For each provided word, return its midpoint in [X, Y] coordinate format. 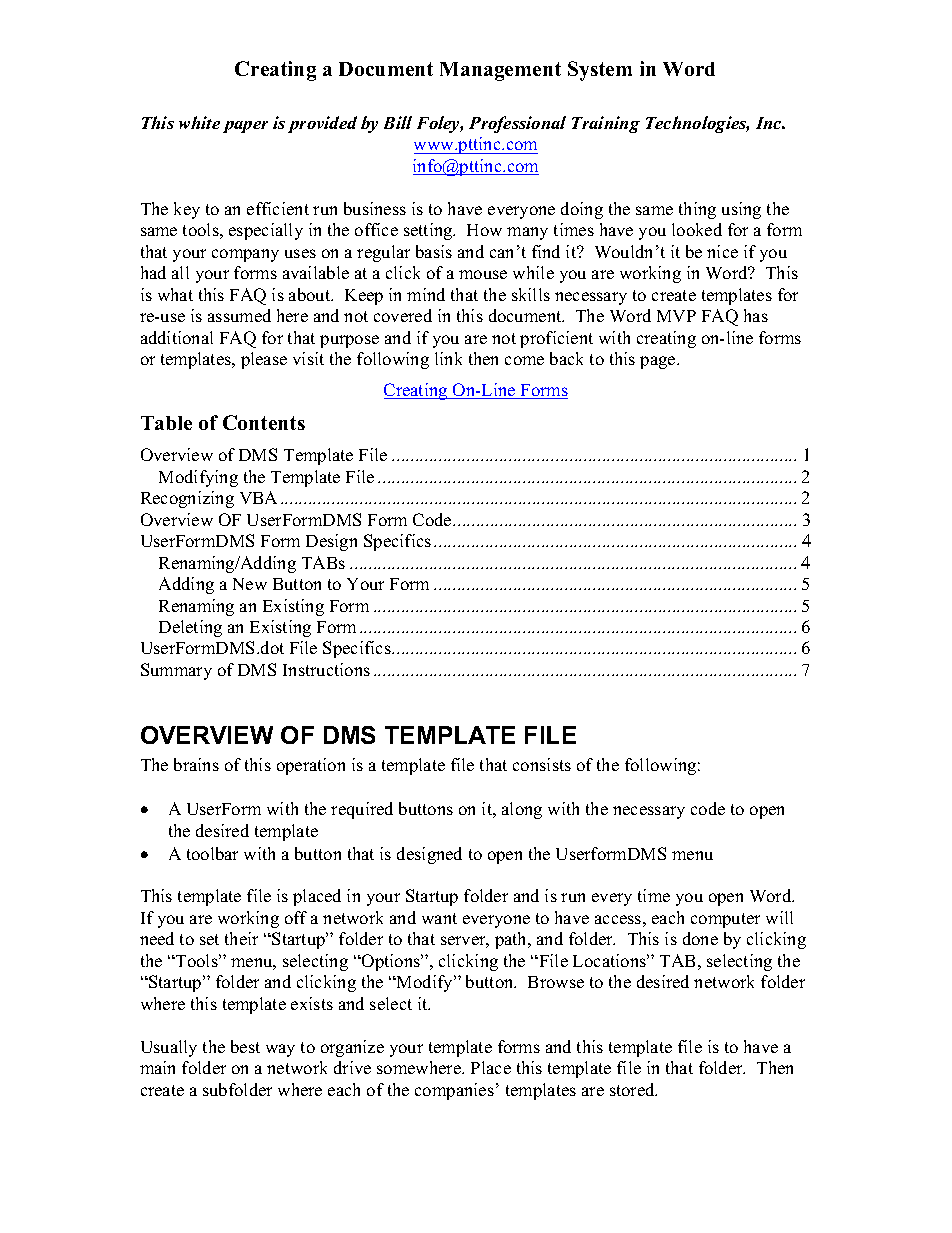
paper [245, 127]
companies [454, 1091]
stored [633, 1089]
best [245, 1046]
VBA [258, 497]
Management [500, 71]
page [659, 362]
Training [606, 124]
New [250, 584]
